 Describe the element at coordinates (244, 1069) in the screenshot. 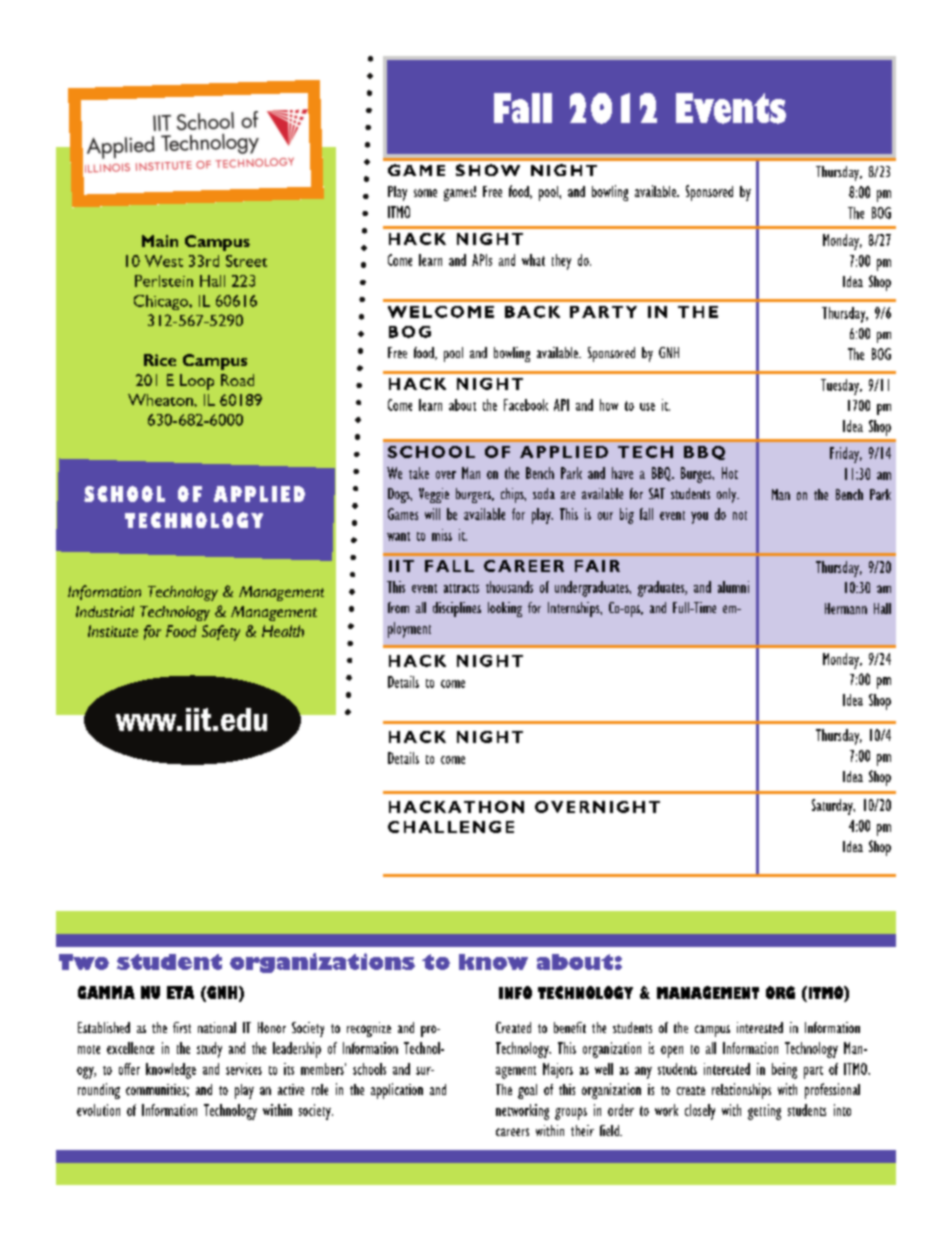

I see `services` at that location.
